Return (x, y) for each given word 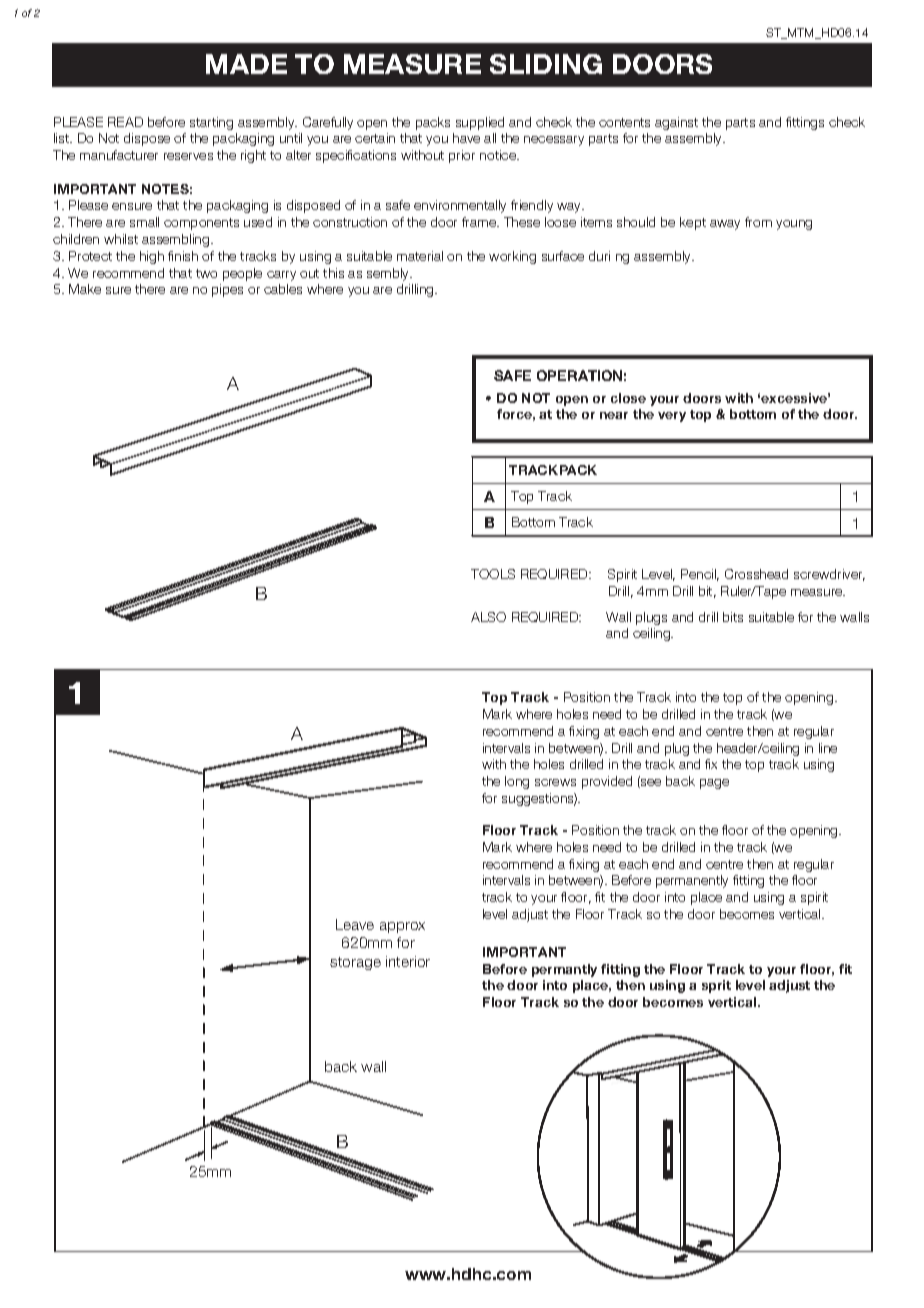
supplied (480, 123)
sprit (716, 986)
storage (355, 963)
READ (125, 122)
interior (408, 961)
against (676, 123)
